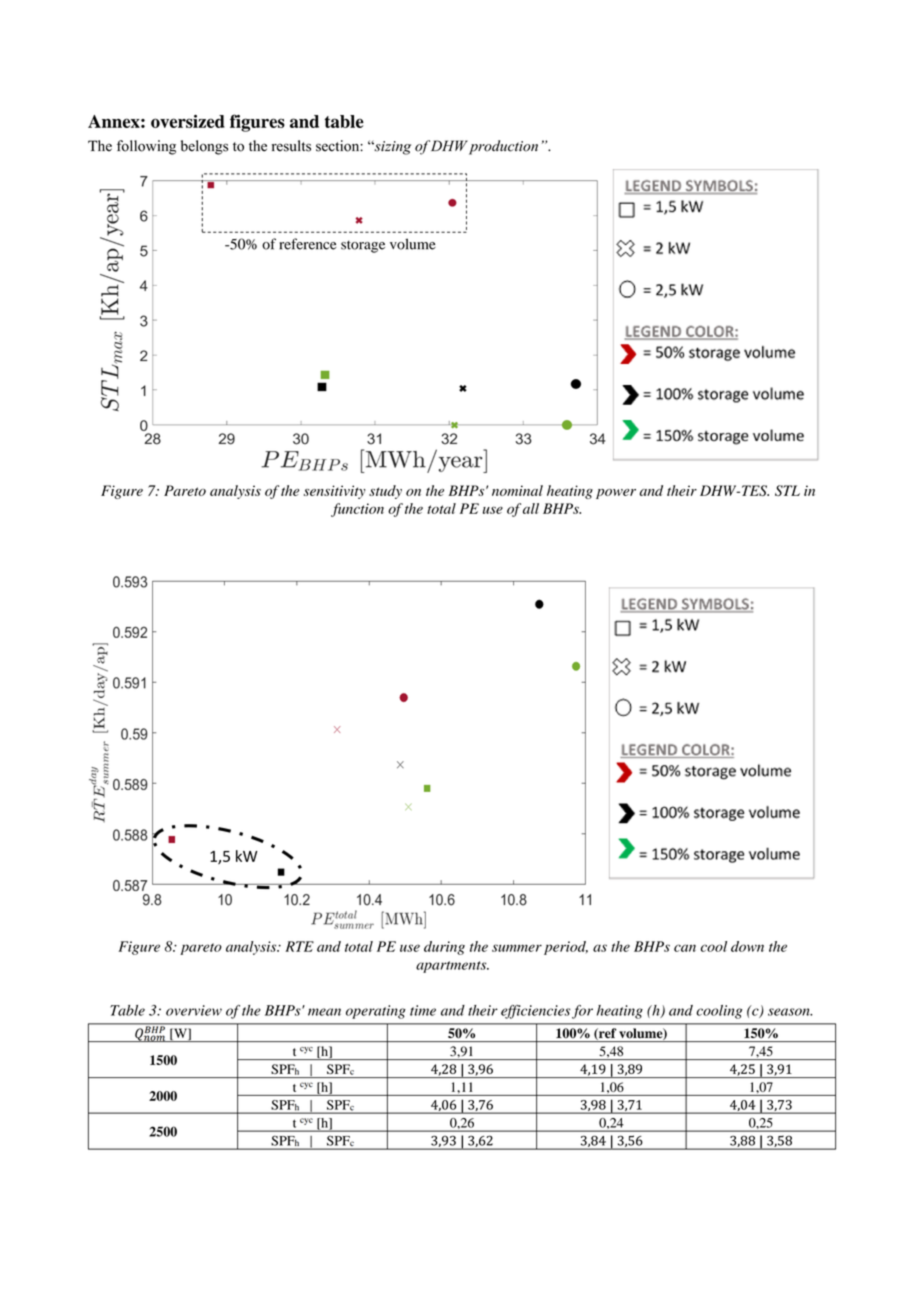  What do you see at coordinates (787, 490) in the screenshot?
I see `STL` at bounding box center [787, 490].
